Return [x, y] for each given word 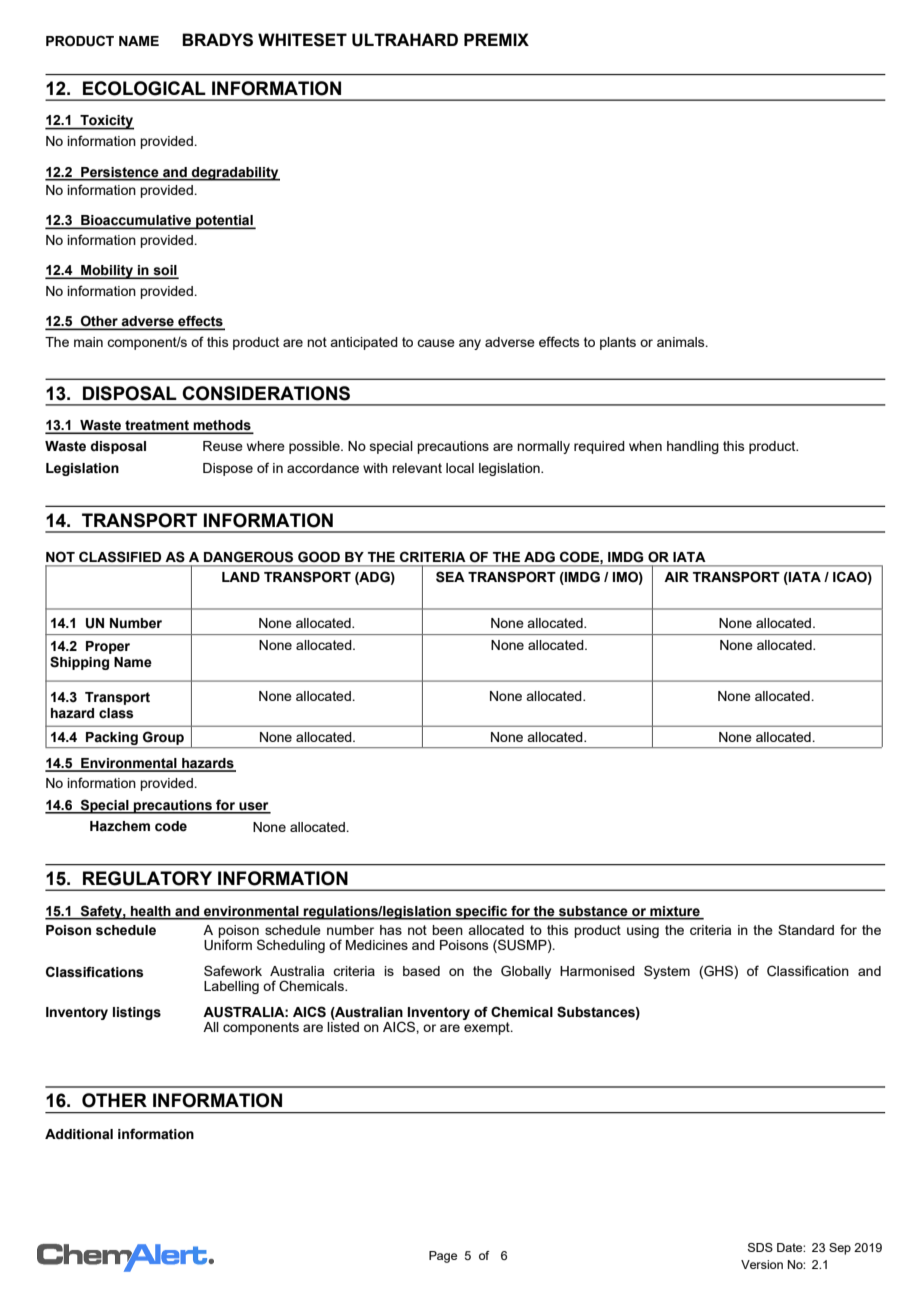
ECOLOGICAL [144, 88]
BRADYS [217, 40]
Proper [108, 647]
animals [682, 342]
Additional [79, 1134]
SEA [450, 577]
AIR [676, 577]
